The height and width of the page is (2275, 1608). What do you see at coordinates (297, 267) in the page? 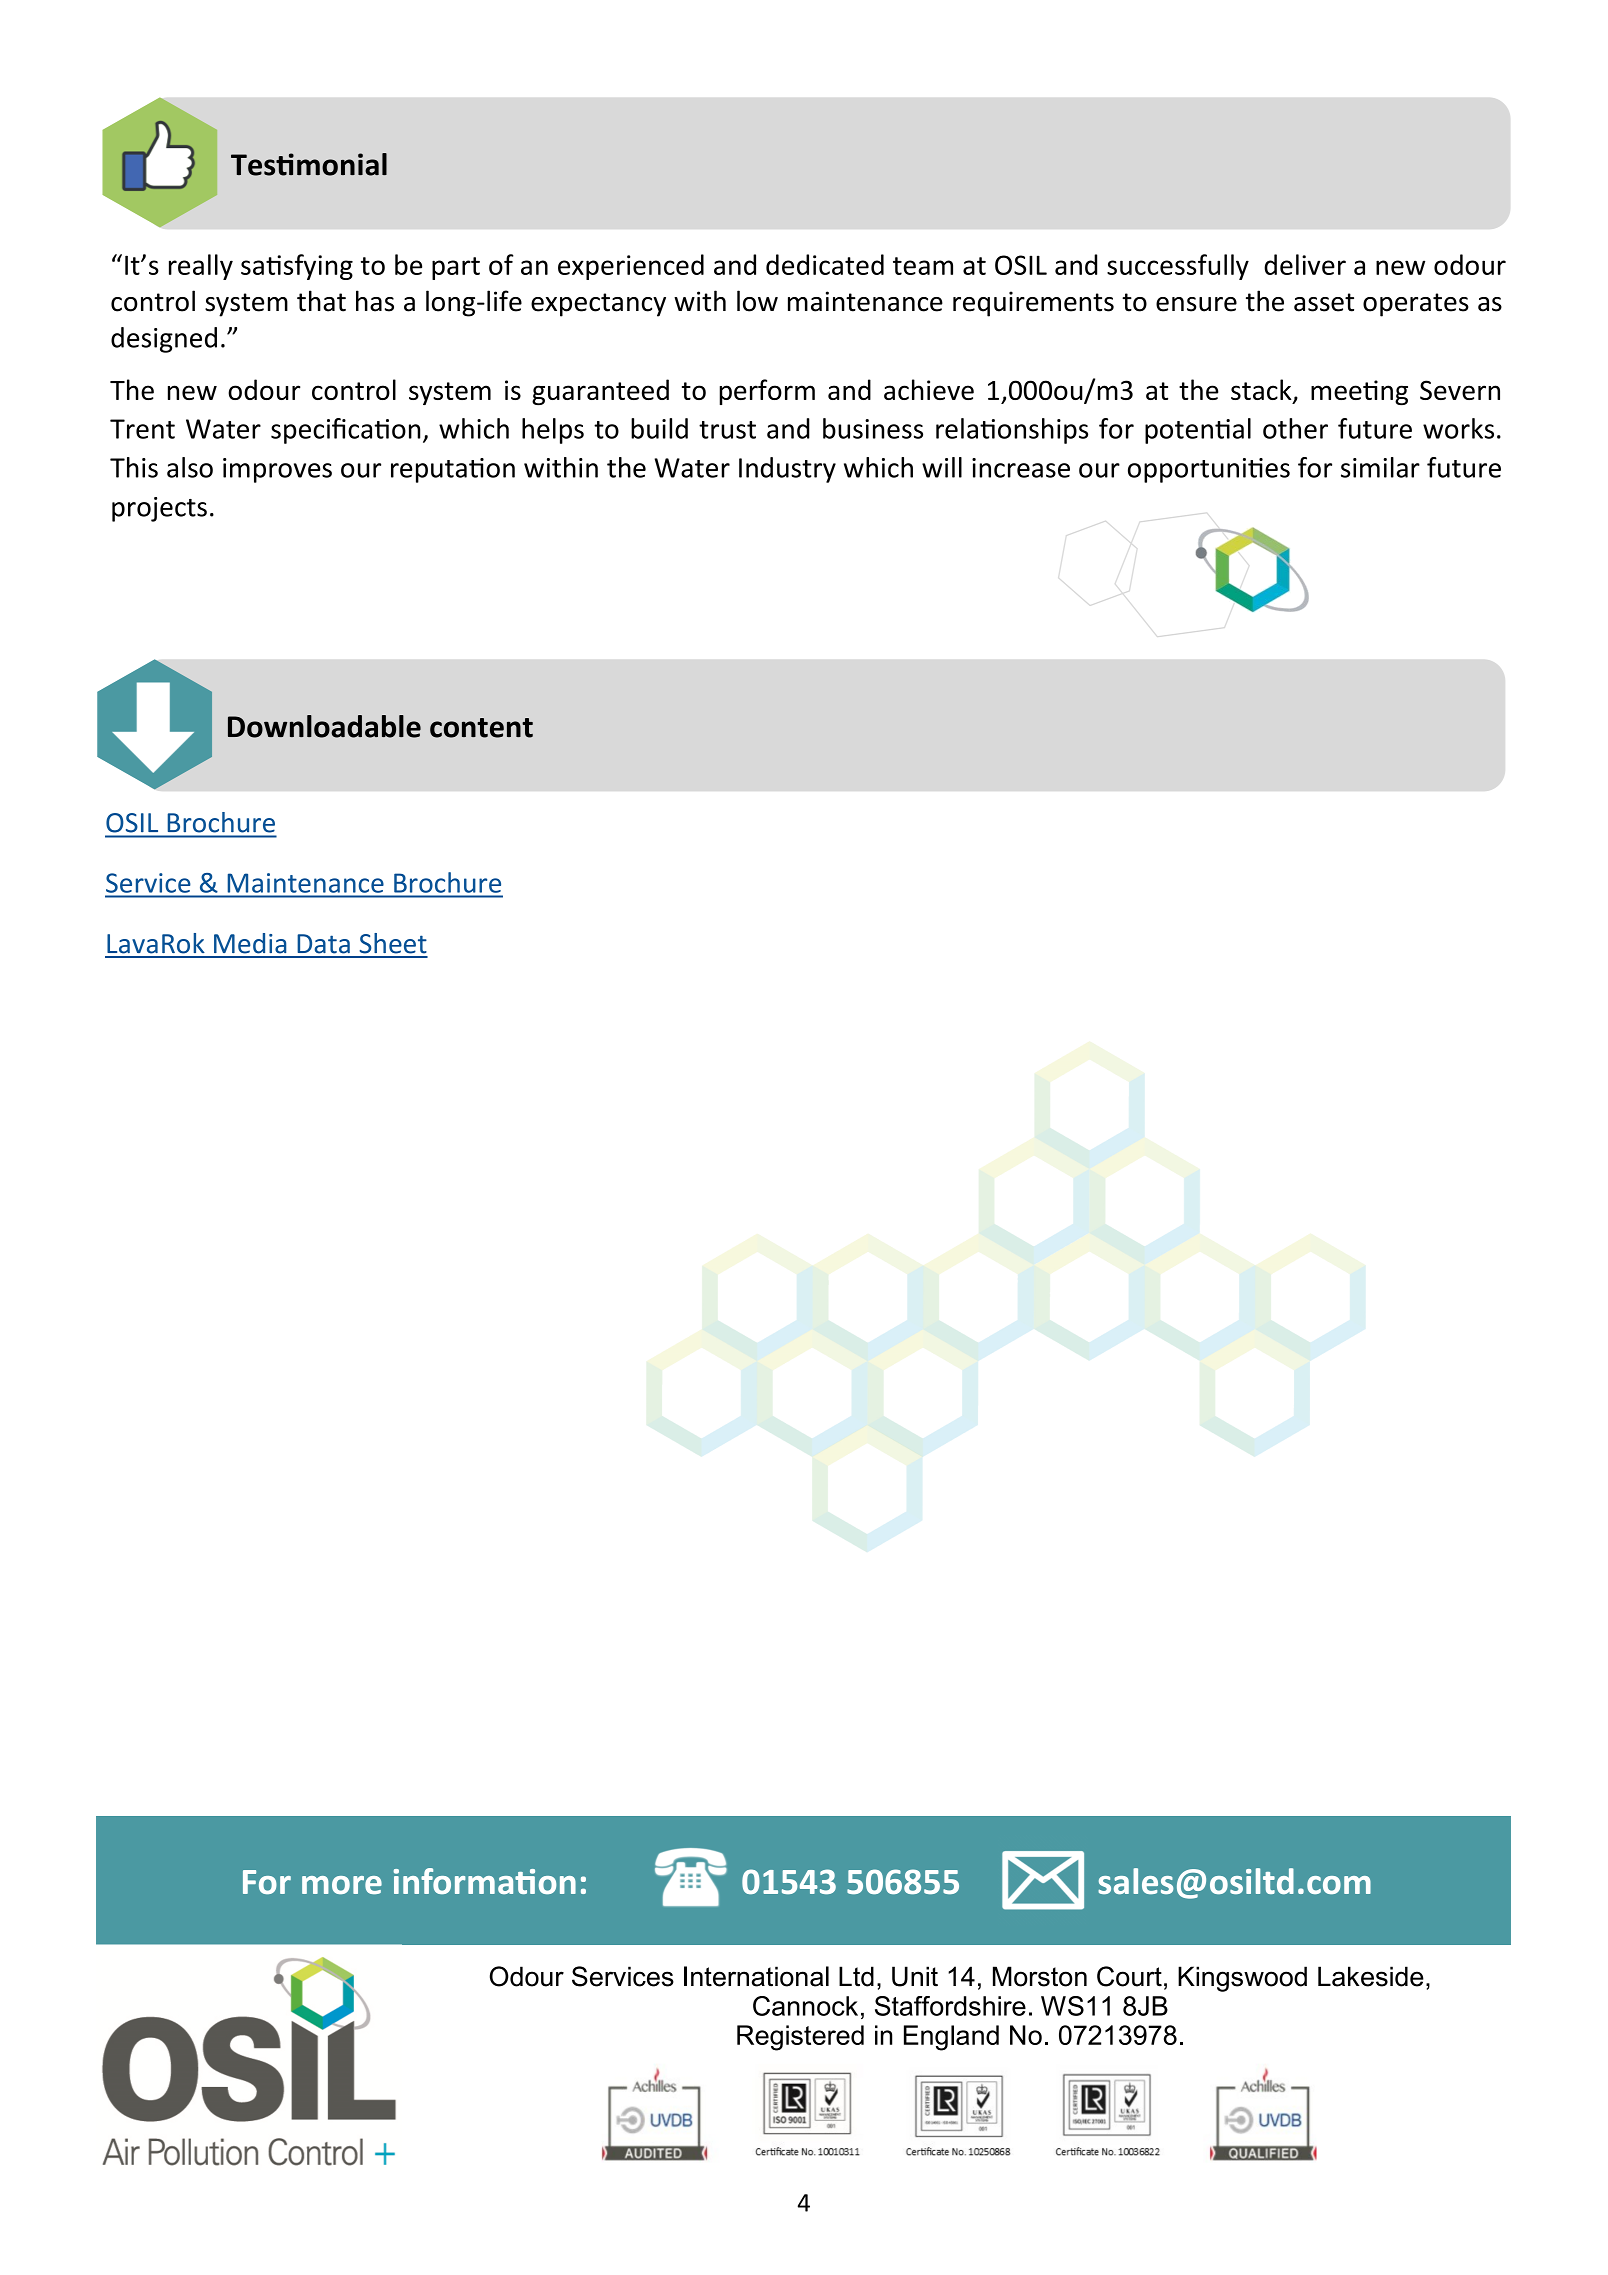
I see `satisfying` at bounding box center [297, 267].
